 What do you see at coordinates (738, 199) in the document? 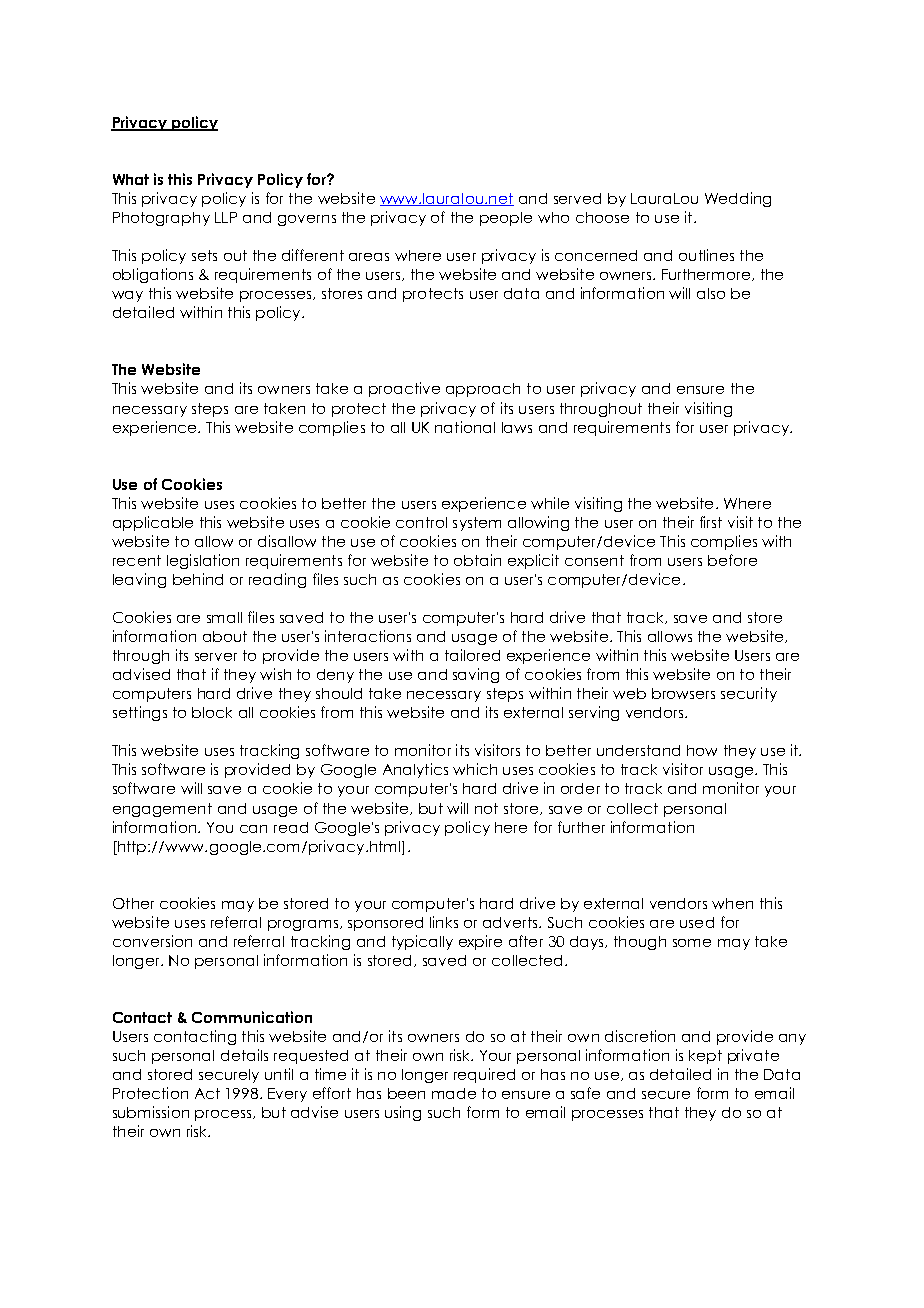
I see `Wedding` at bounding box center [738, 199].
